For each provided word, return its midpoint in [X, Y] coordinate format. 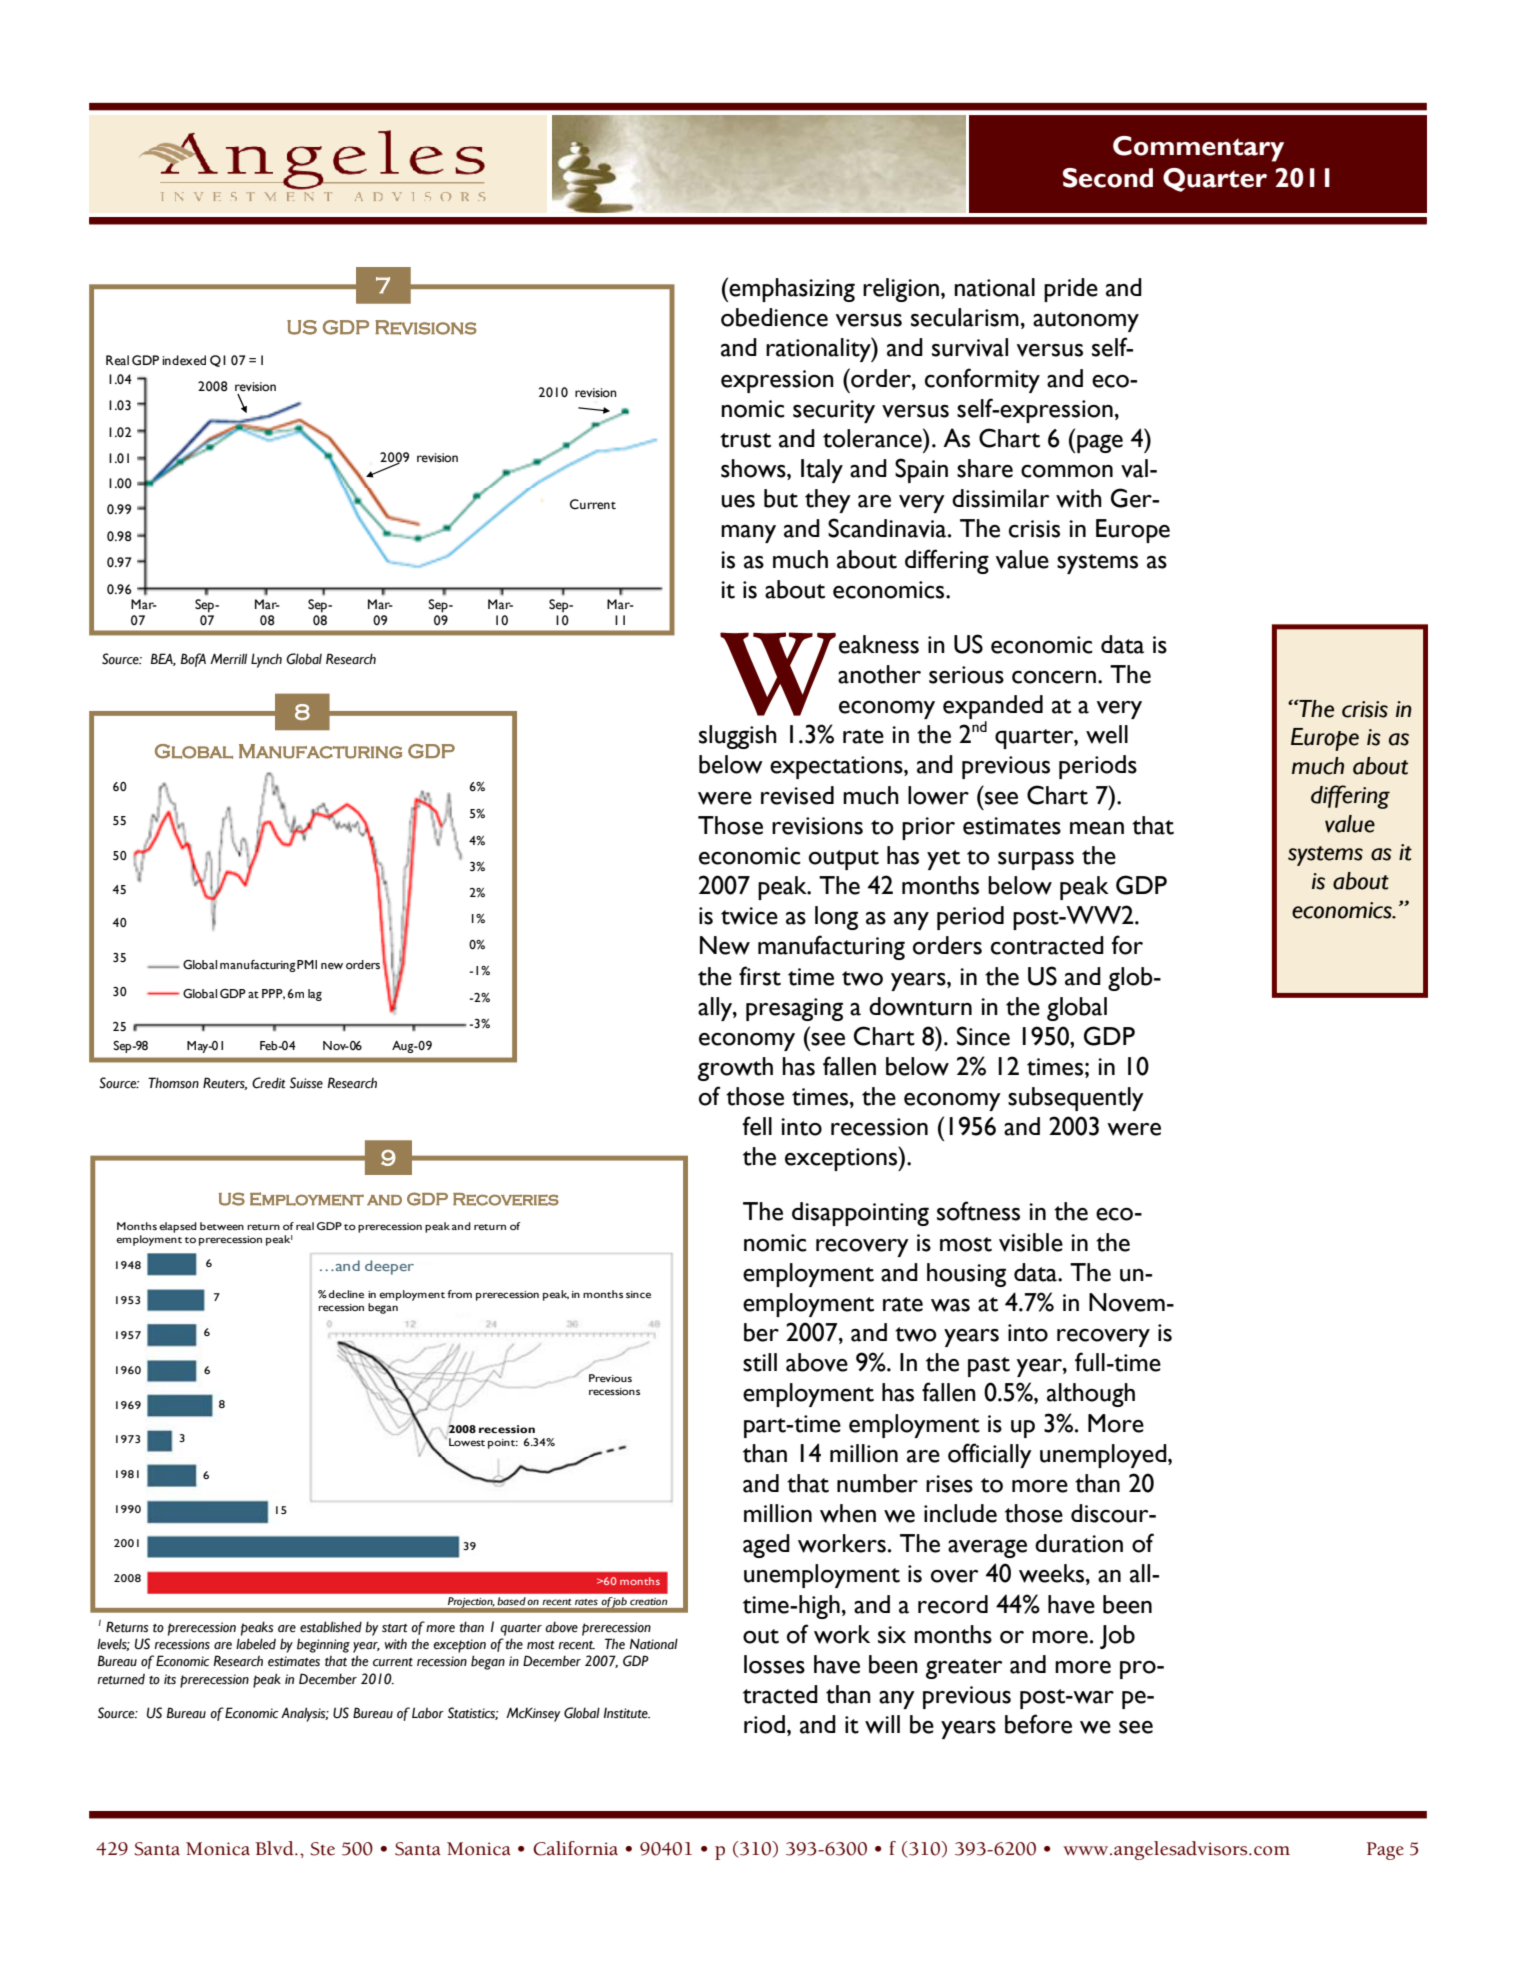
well [1107, 734]
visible [1031, 1242]
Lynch [266, 660]
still [760, 1362]
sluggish [738, 737]
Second [1108, 178]
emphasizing [792, 290]
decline [346, 1294]
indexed [184, 360]
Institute [627, 1713]
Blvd [275, 1848]
